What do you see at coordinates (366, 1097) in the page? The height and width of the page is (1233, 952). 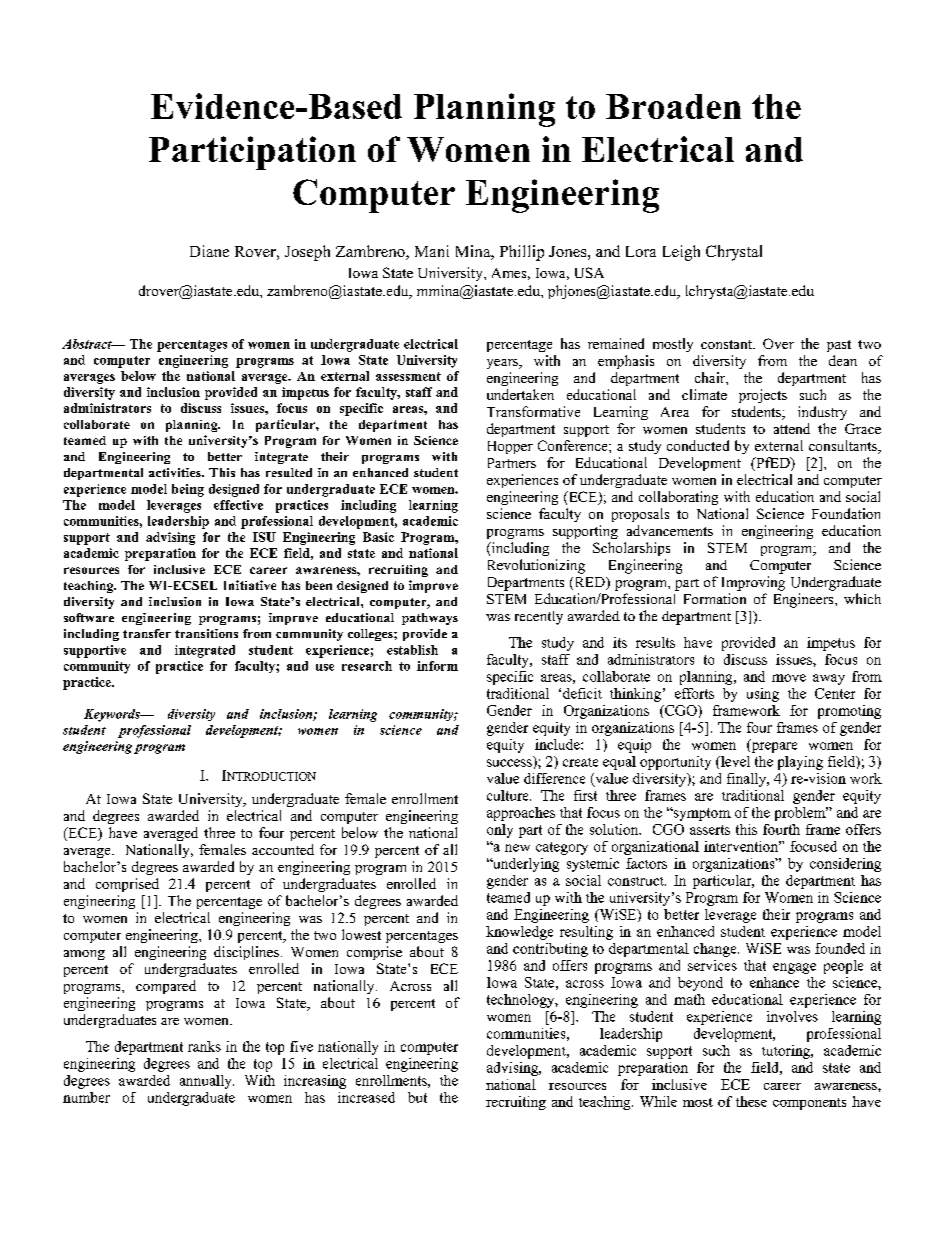 I see `increased` at bounding box center [366, 1097].
